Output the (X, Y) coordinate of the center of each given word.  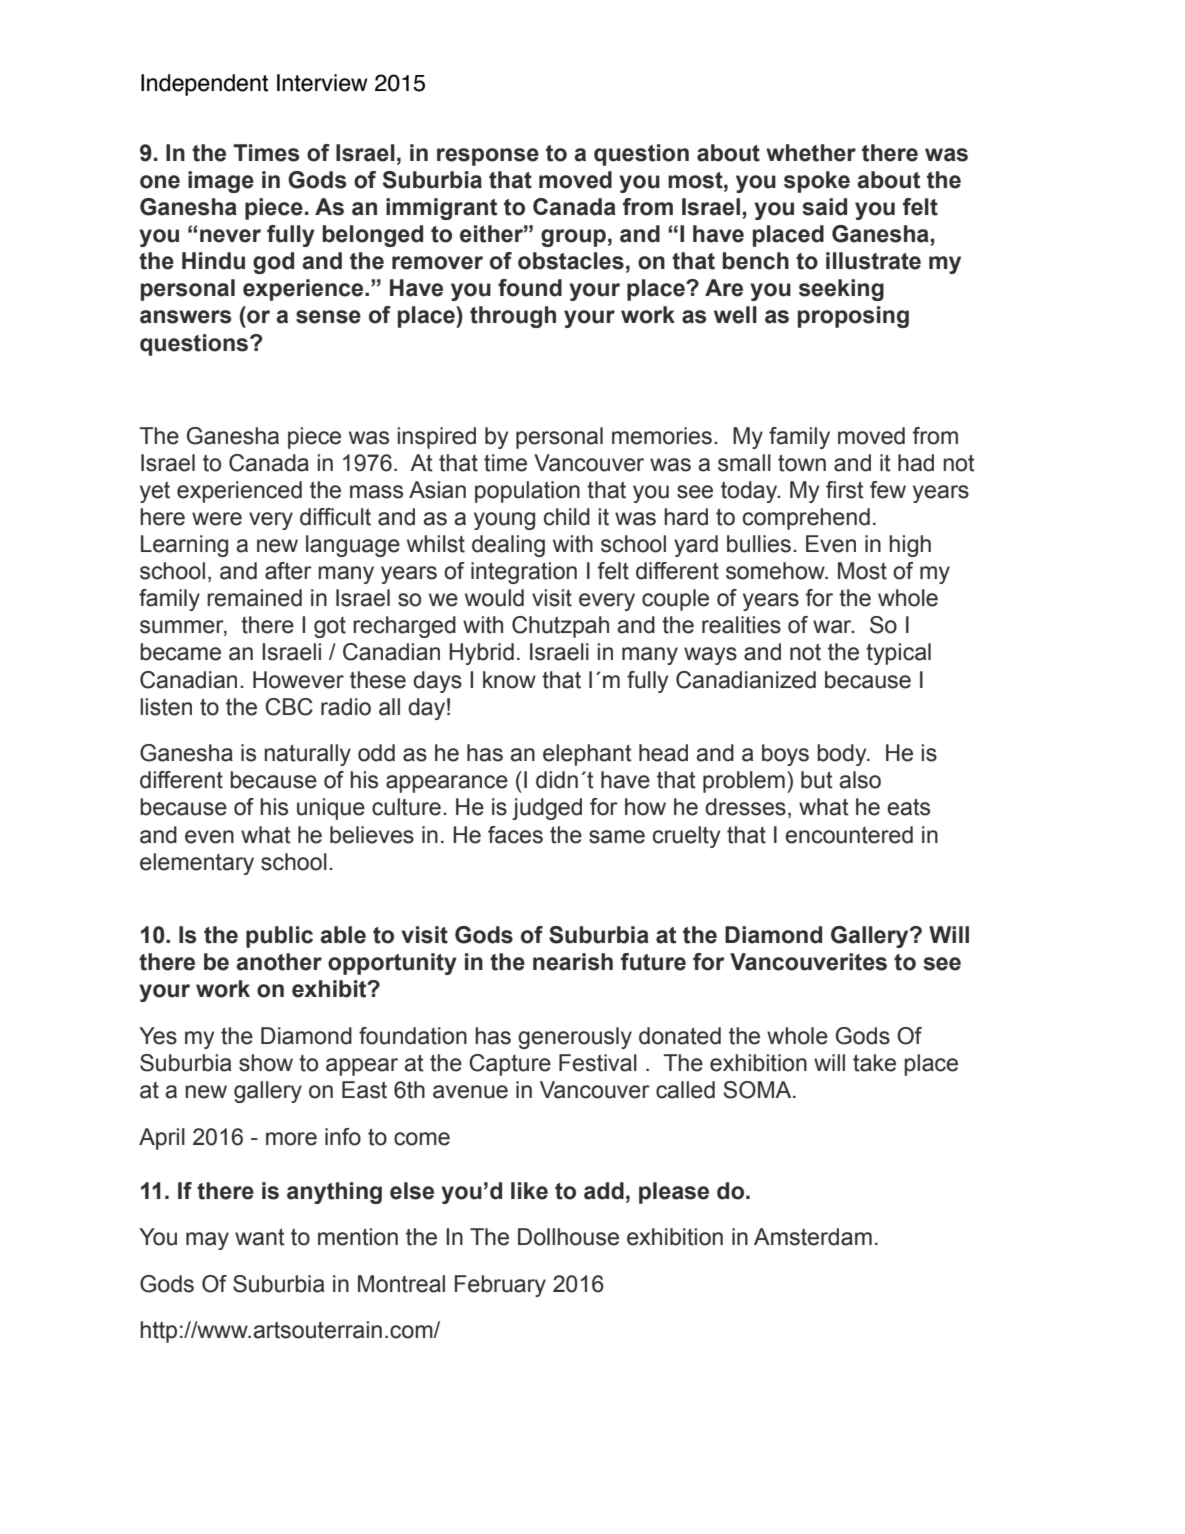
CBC (289, 707)
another (279, 962)
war (833, 627)
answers (185, 317)
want (260, 1237)
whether (811, 153)
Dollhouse (568, 1237)
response (488, 157)
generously (575, 1038)
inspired (437, 438)
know (509, 680)
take (874, 1063)
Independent (204, 85)
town (802, 463)
